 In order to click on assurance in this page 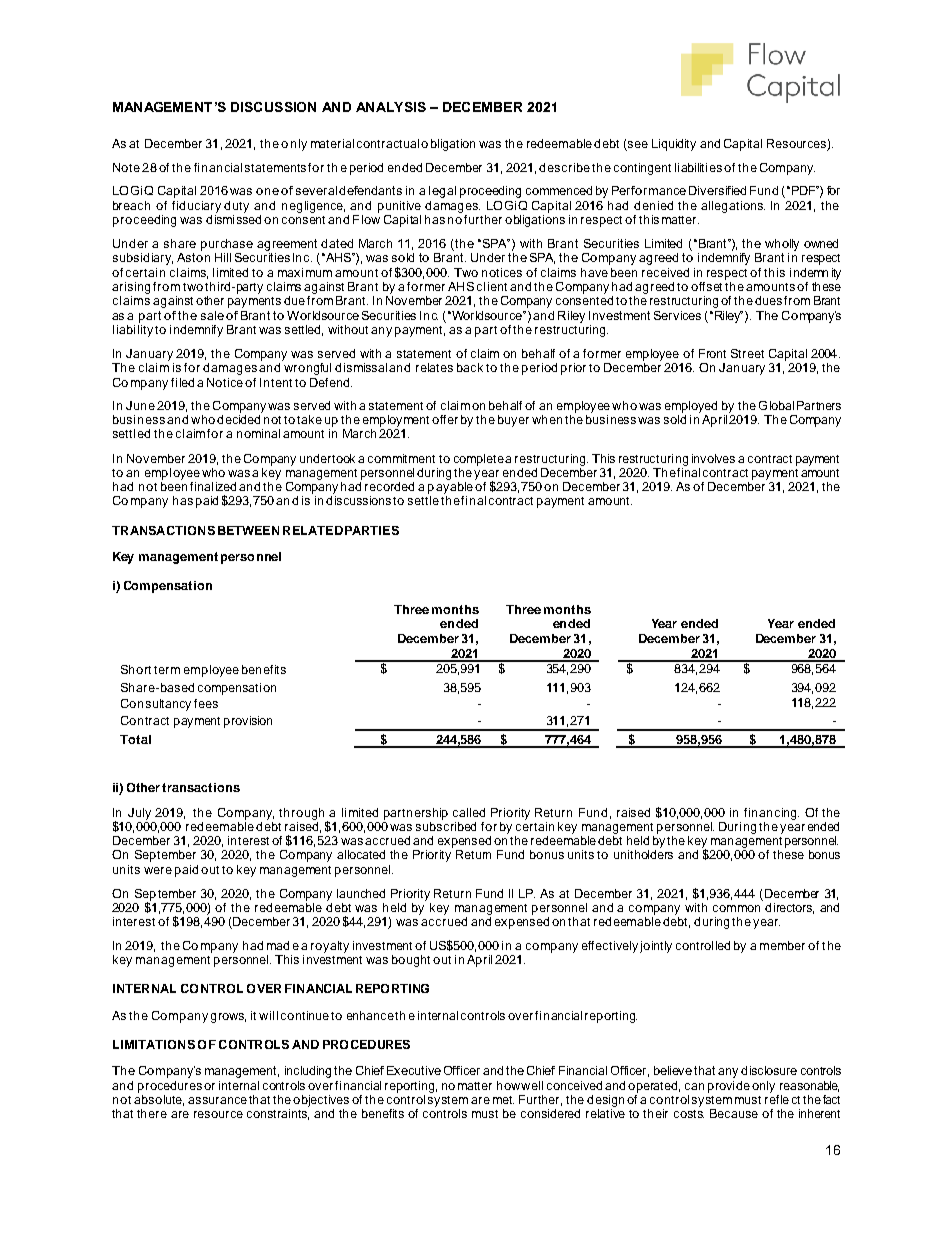, I will do `click(217, 1100)`.
